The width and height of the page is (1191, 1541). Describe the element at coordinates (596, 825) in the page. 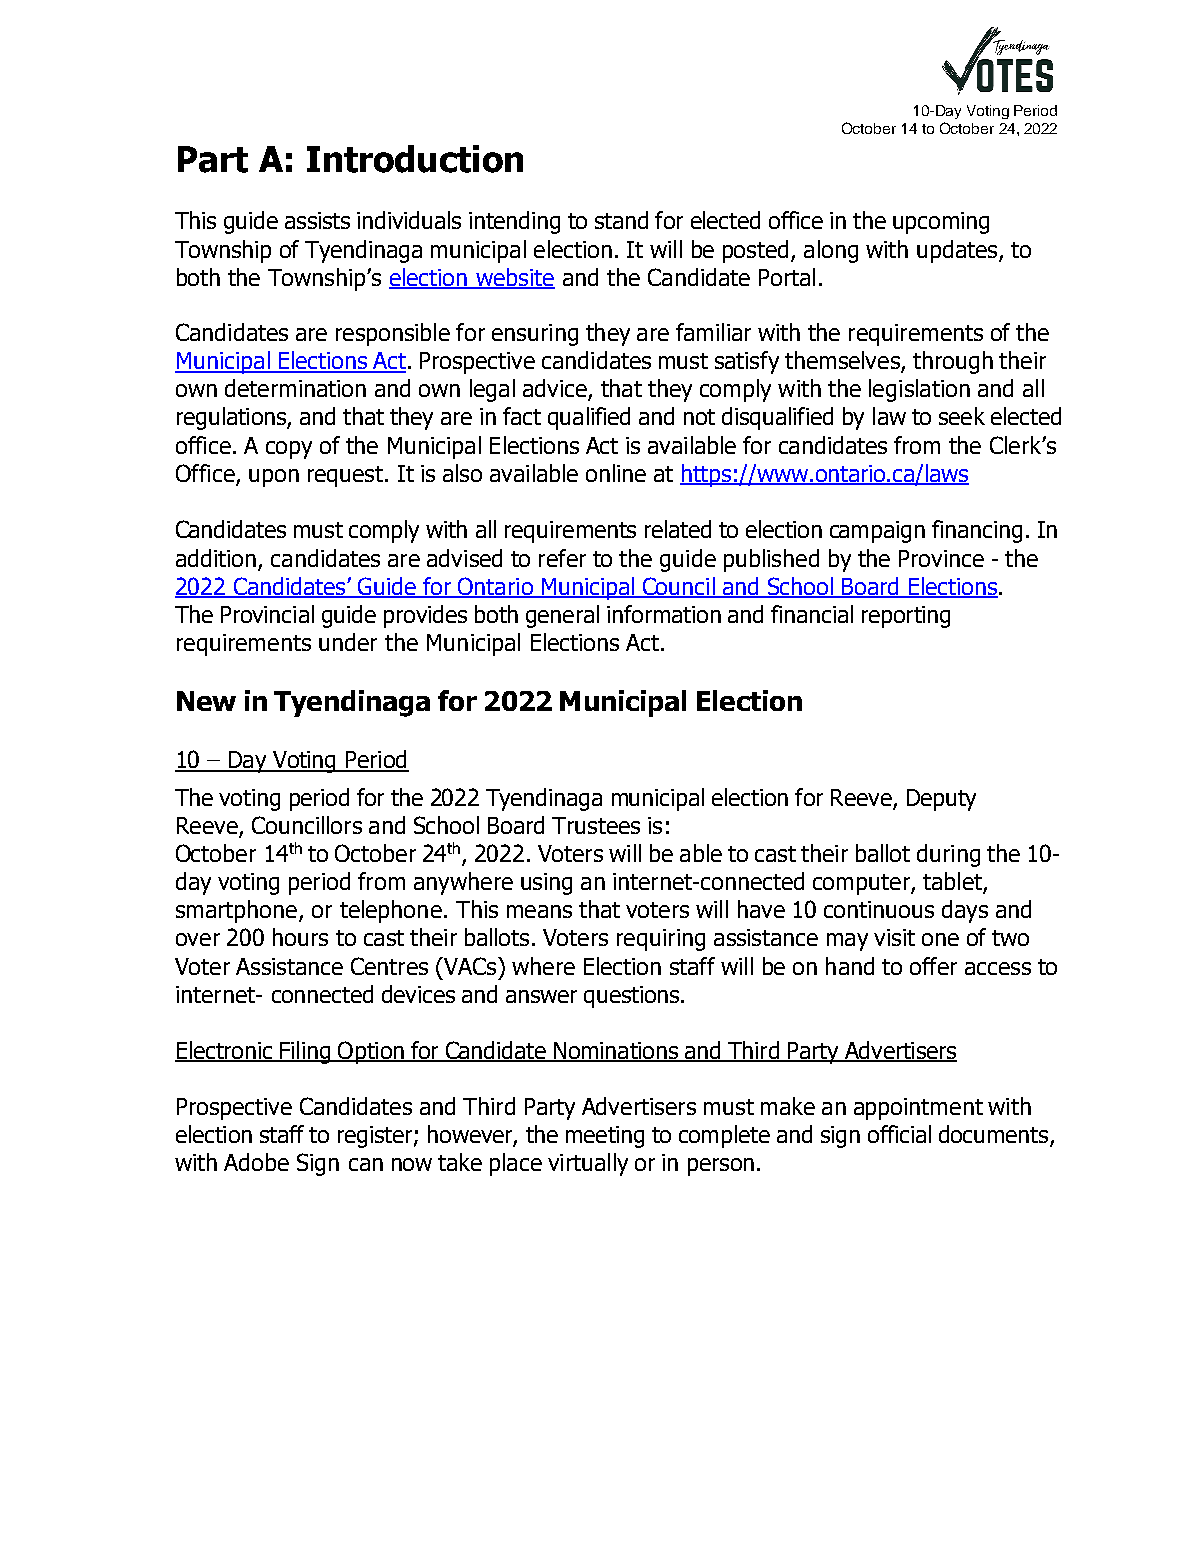

I see `Trustees` at that location.
